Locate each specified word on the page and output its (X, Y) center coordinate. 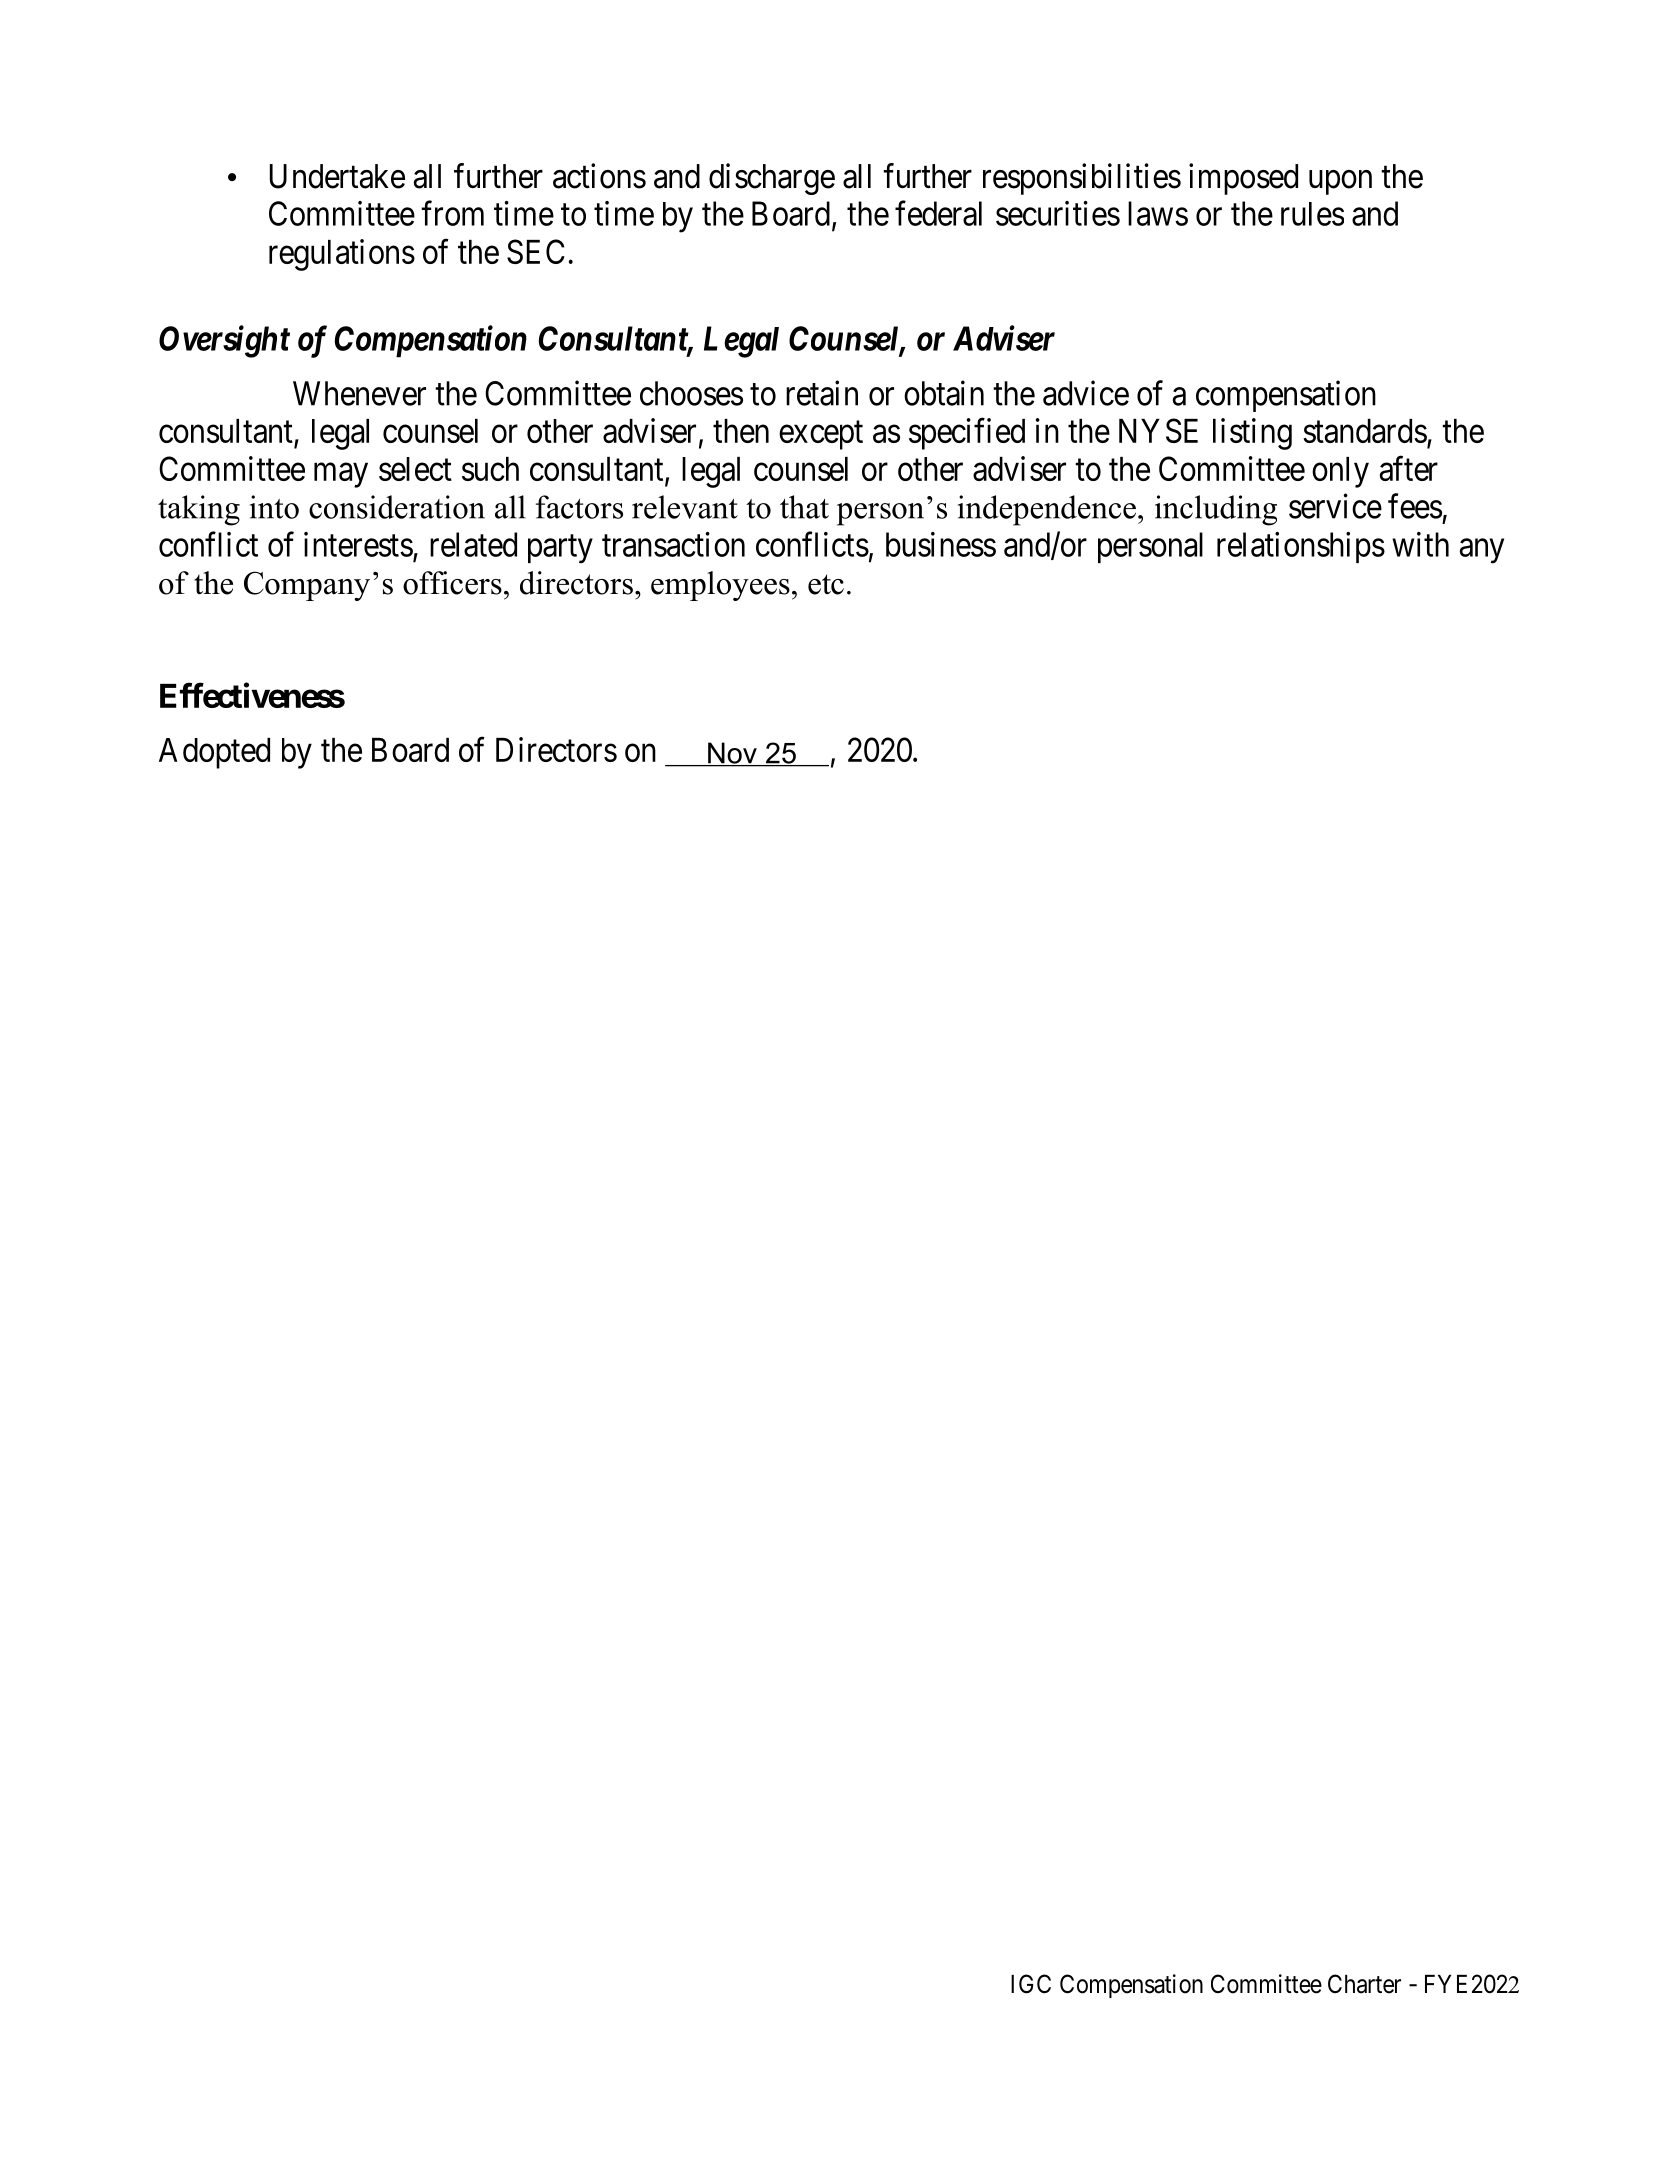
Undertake (337, 176)
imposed (1243, 179)
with (1420, 544)
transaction (673, 544)
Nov (732, 754)
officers (452, 583)
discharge (772, 179)
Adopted (214, 753)
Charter (1364, 1984)
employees (720, 586)
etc (826, 584)
